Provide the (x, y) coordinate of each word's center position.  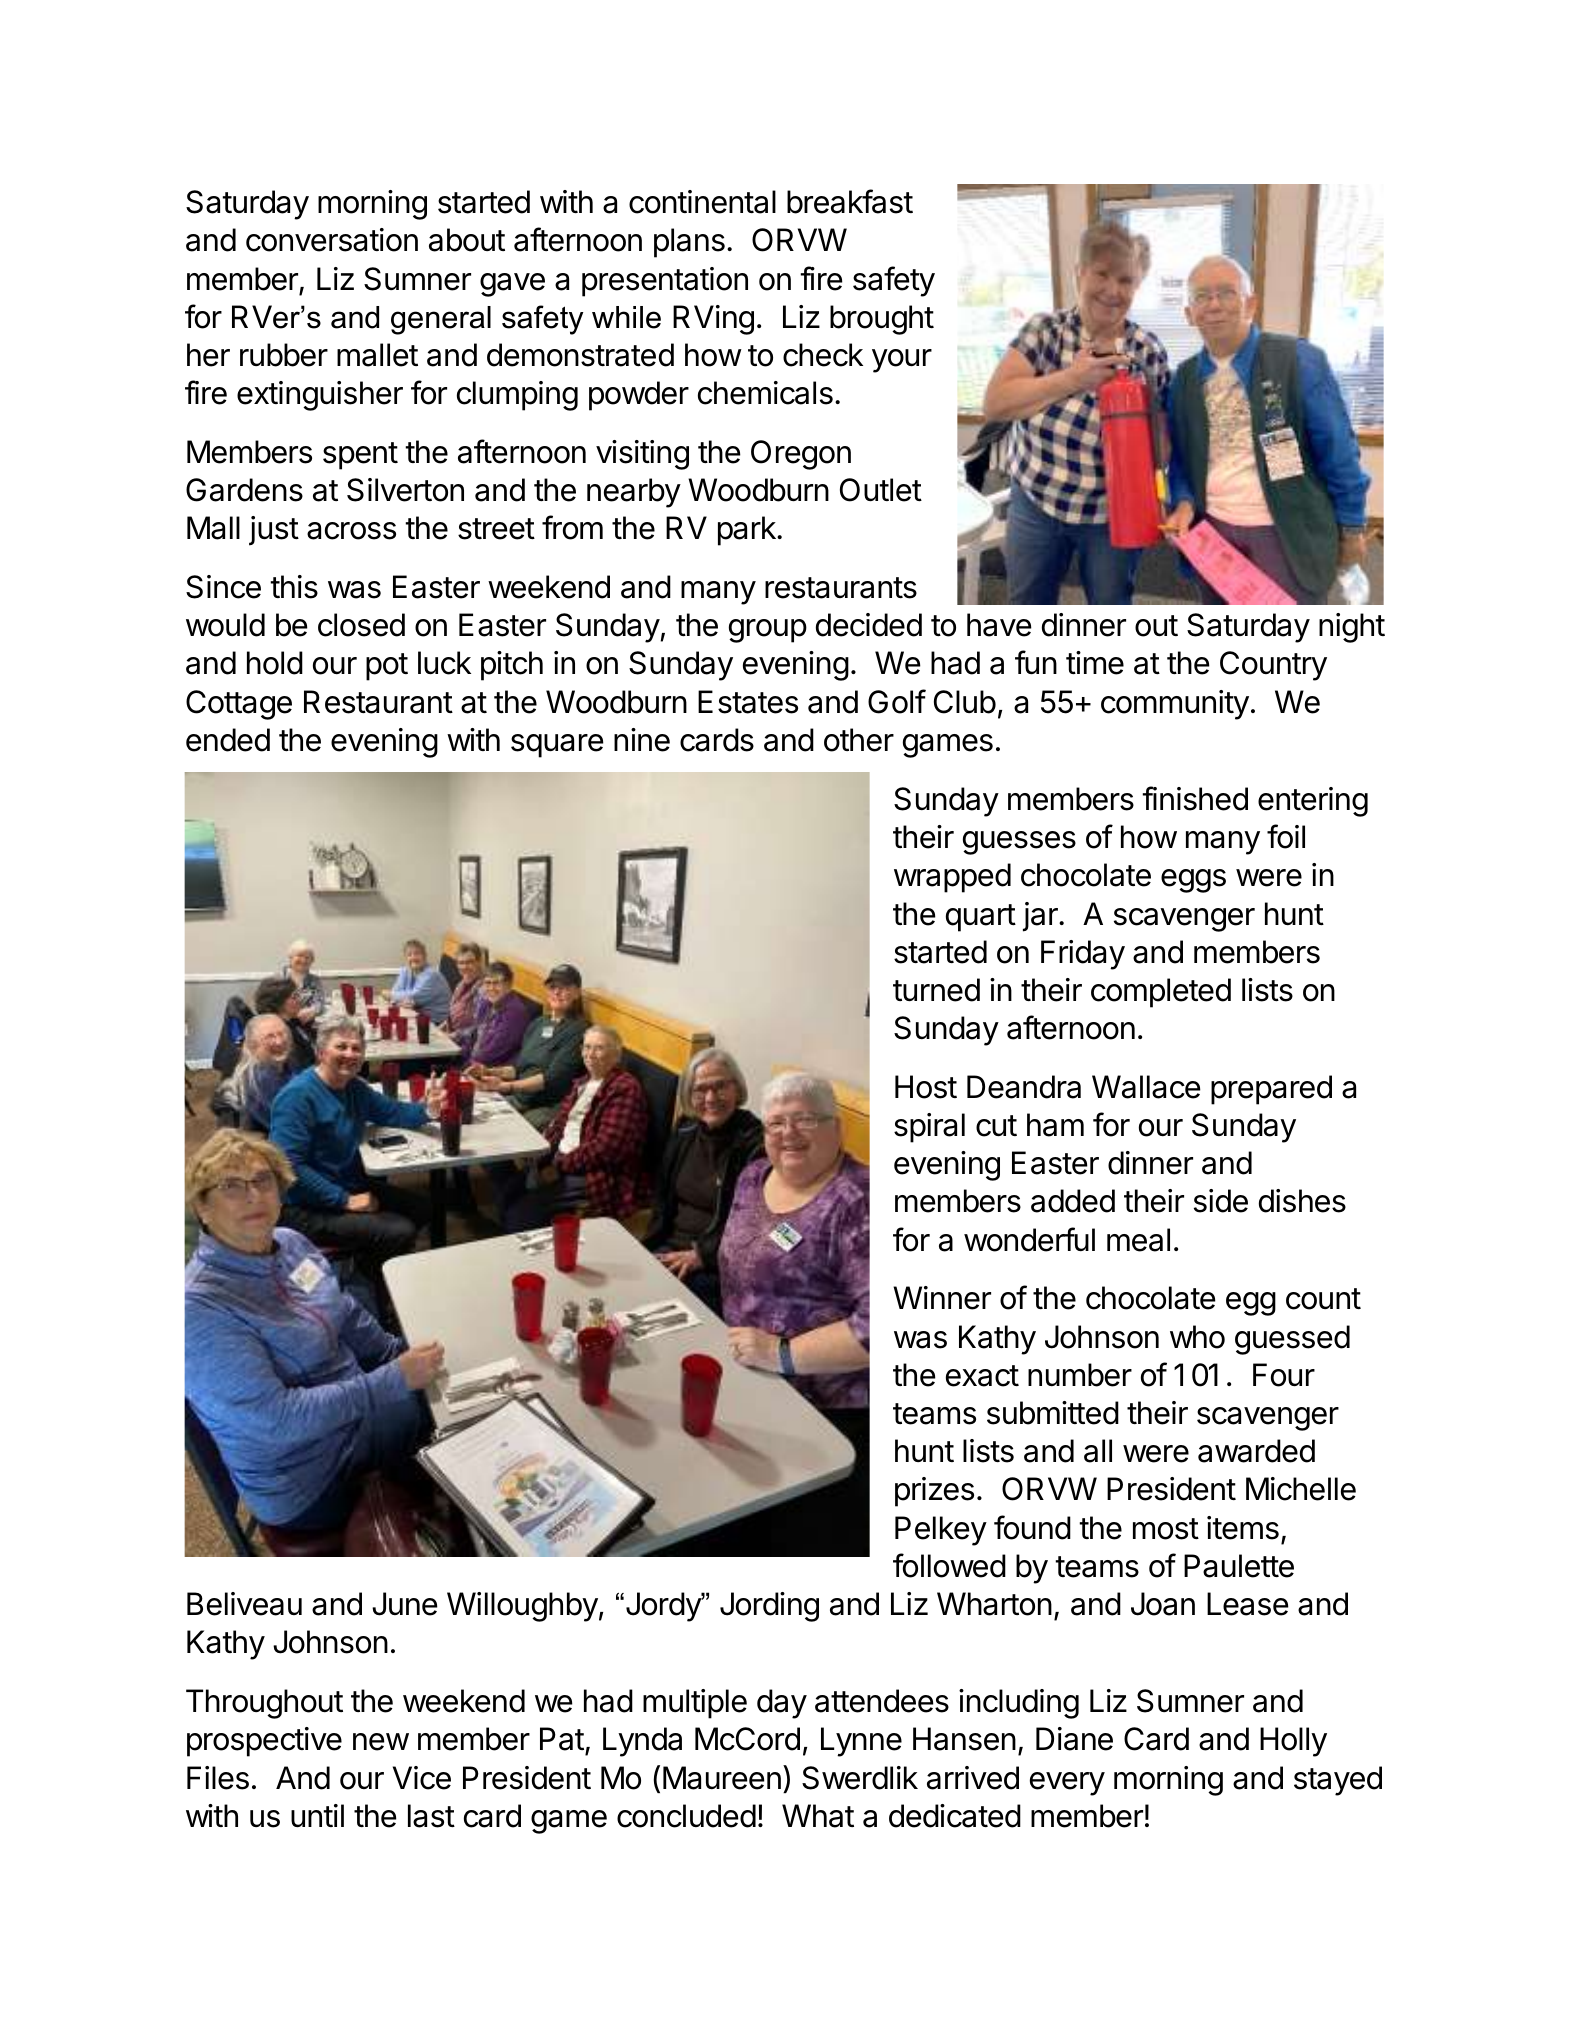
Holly (1293, 1742)
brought (882, 320)
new (381, 1742)
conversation (332, 240)
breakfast (850, 201)
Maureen (722, 1778)
